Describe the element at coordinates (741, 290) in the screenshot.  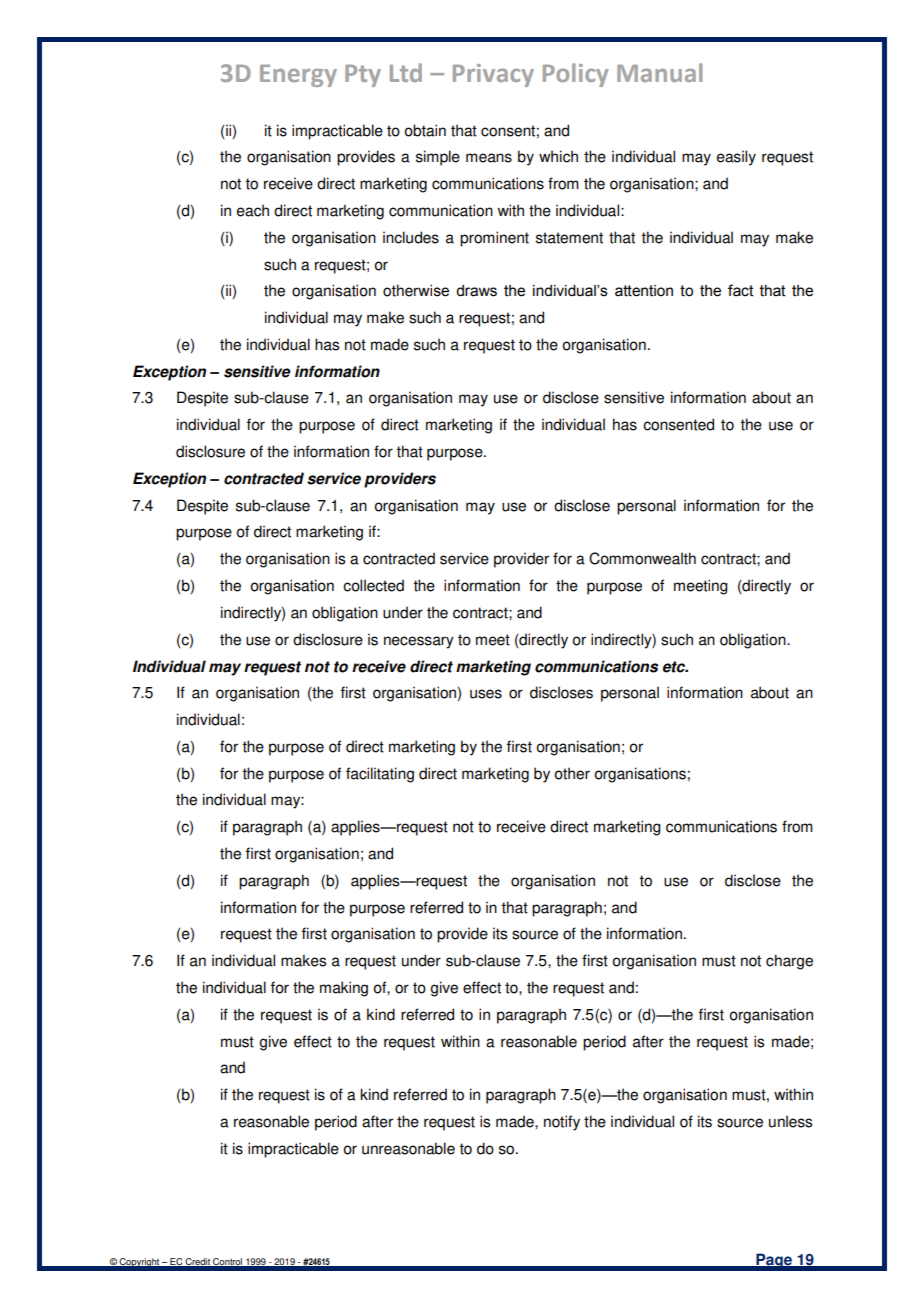
I see `fact` at that location.
